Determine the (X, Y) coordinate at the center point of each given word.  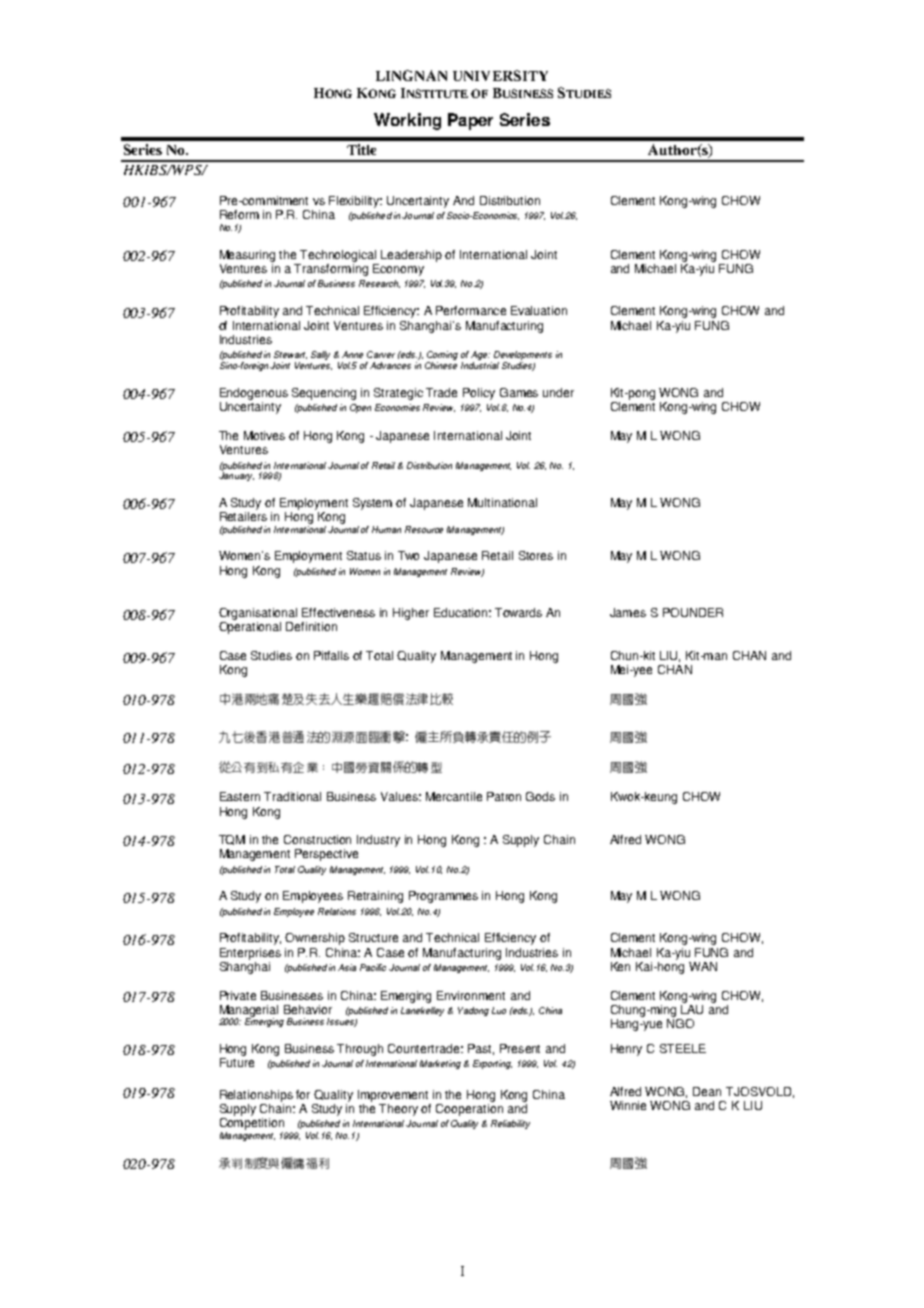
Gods (540, 796)
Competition (252, 1124)
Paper (470, 121)
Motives (264, 435)
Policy (479, 394)
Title (361, 149)
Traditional (292, 796)
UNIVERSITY (500, 75)
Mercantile (454, 796)
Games (519, 392)
